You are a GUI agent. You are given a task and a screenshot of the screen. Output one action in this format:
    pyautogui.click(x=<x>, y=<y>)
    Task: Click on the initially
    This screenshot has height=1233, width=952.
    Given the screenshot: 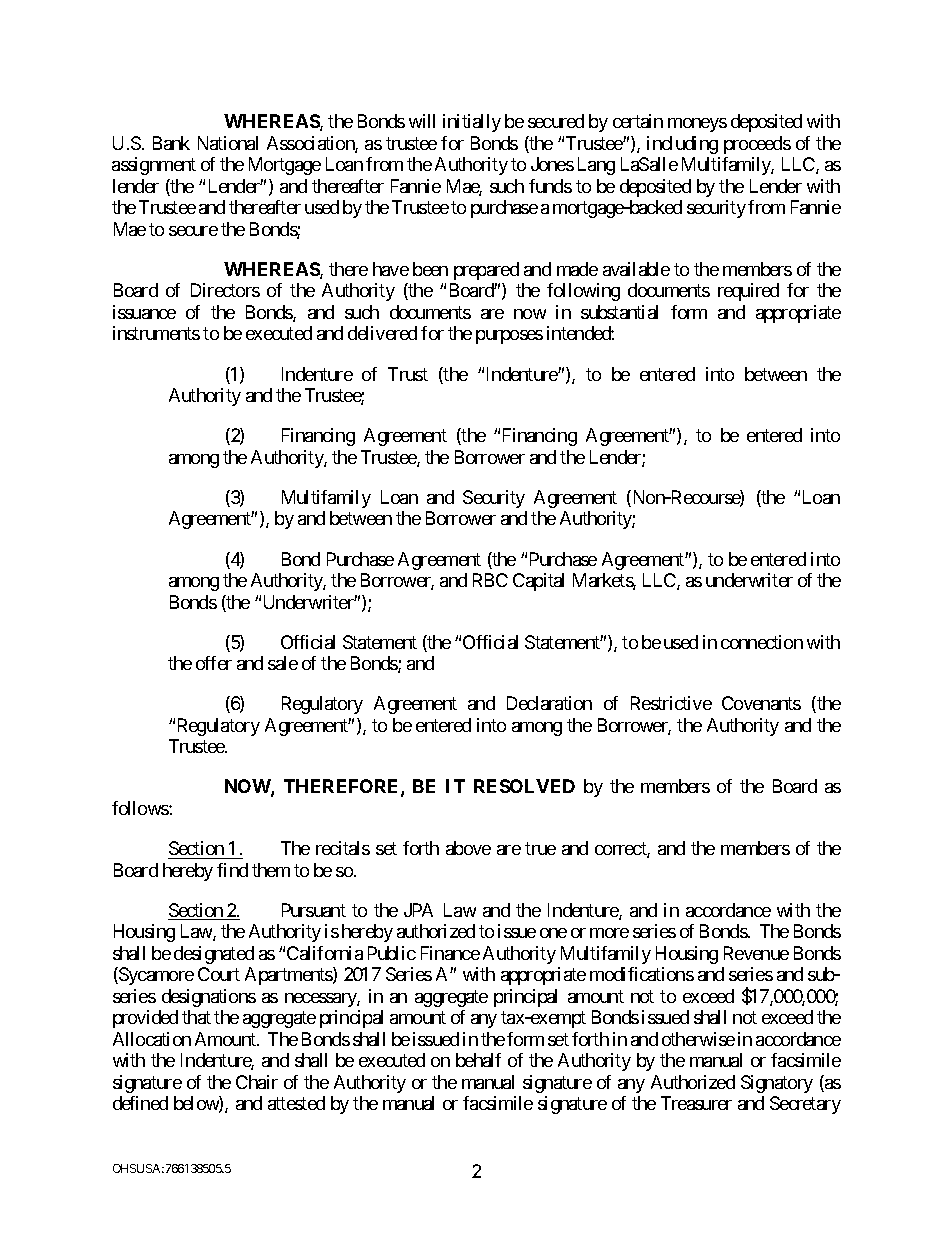 What is the action you would take?
    pyautogui.click(x=472, y=123)
